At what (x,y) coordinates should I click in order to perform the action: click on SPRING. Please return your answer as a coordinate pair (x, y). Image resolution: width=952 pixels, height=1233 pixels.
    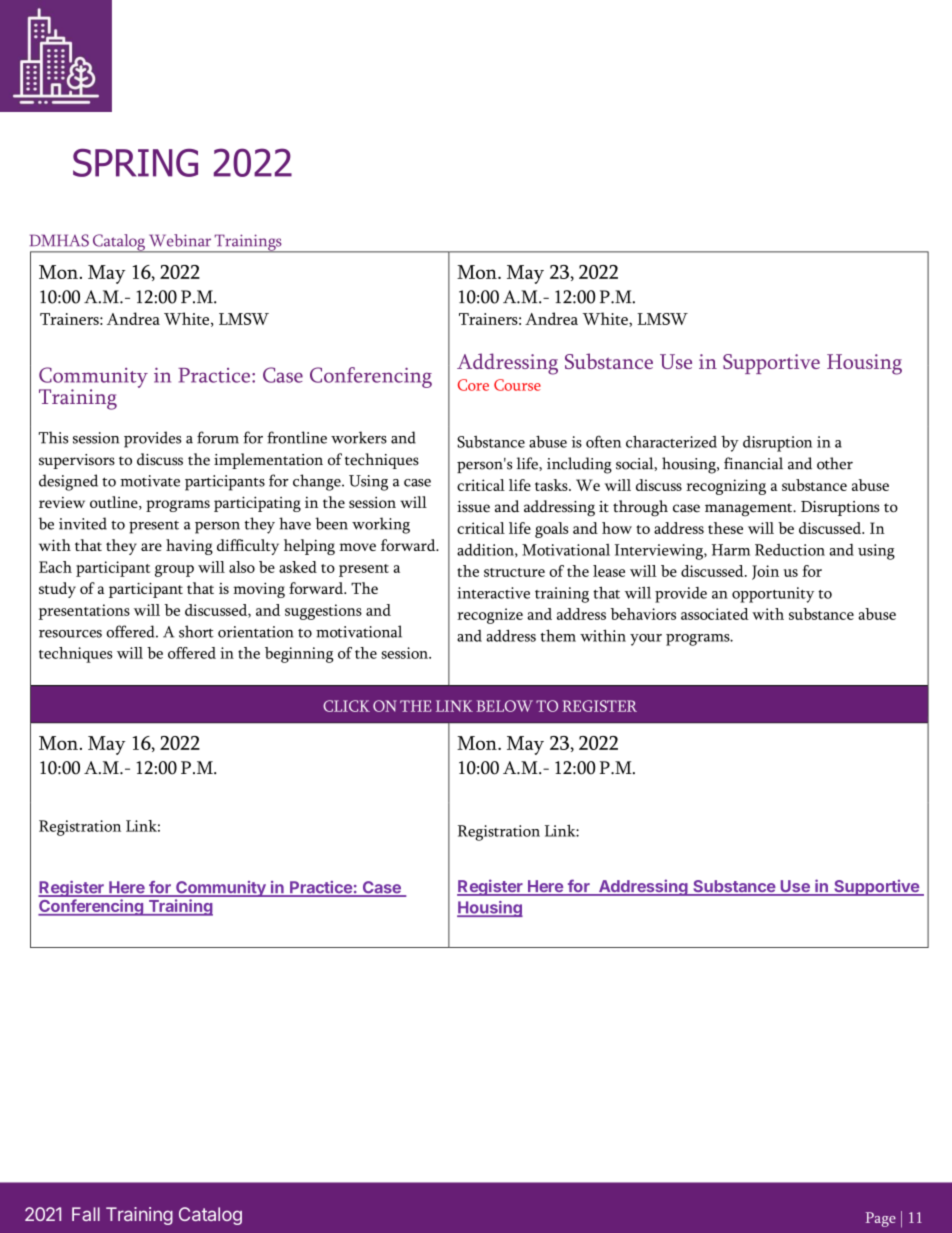
    Looking at the image, I should click on (135, 163).
